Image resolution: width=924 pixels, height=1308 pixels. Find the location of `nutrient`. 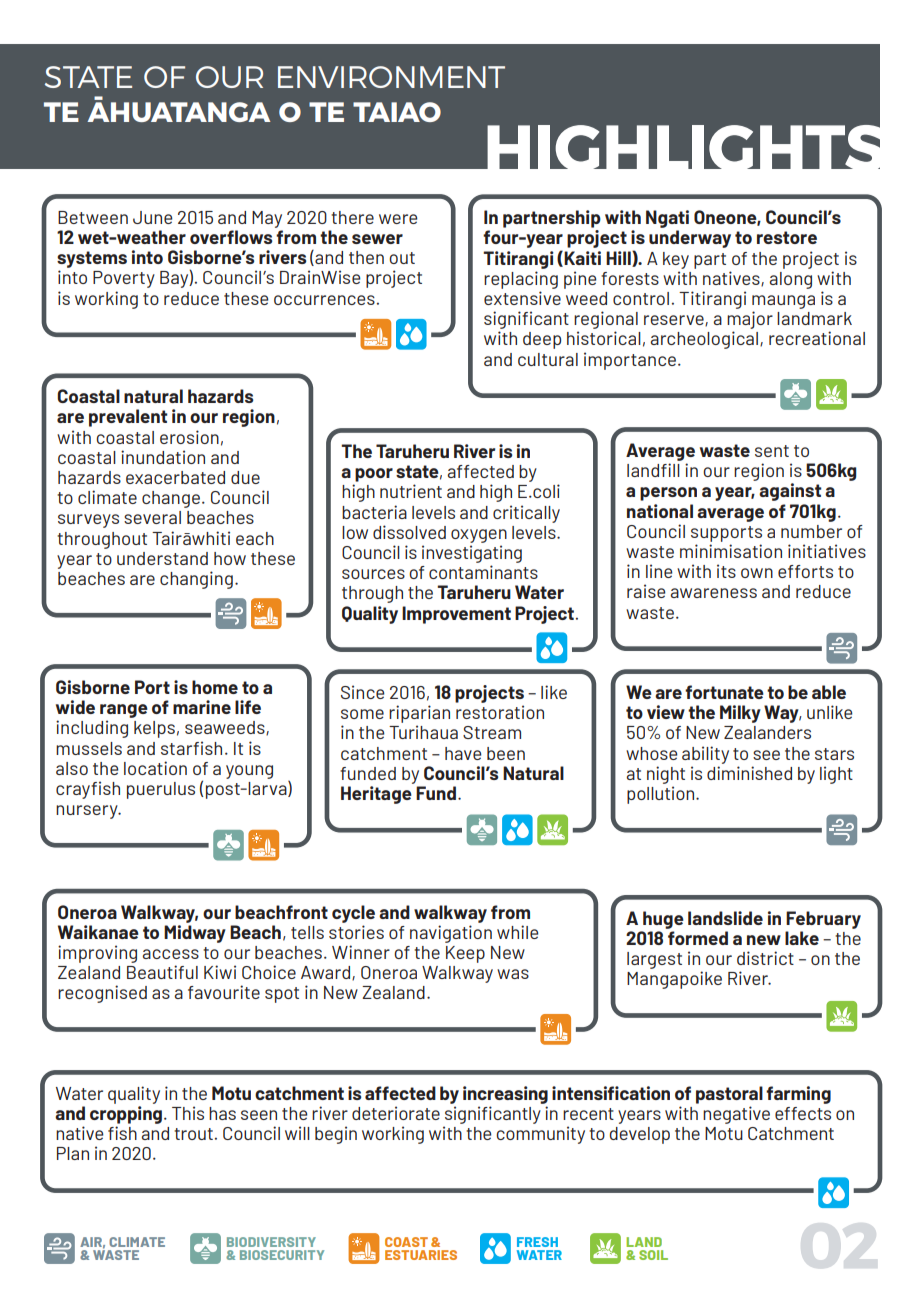

nutrient is located at coordinates (411, 491).
